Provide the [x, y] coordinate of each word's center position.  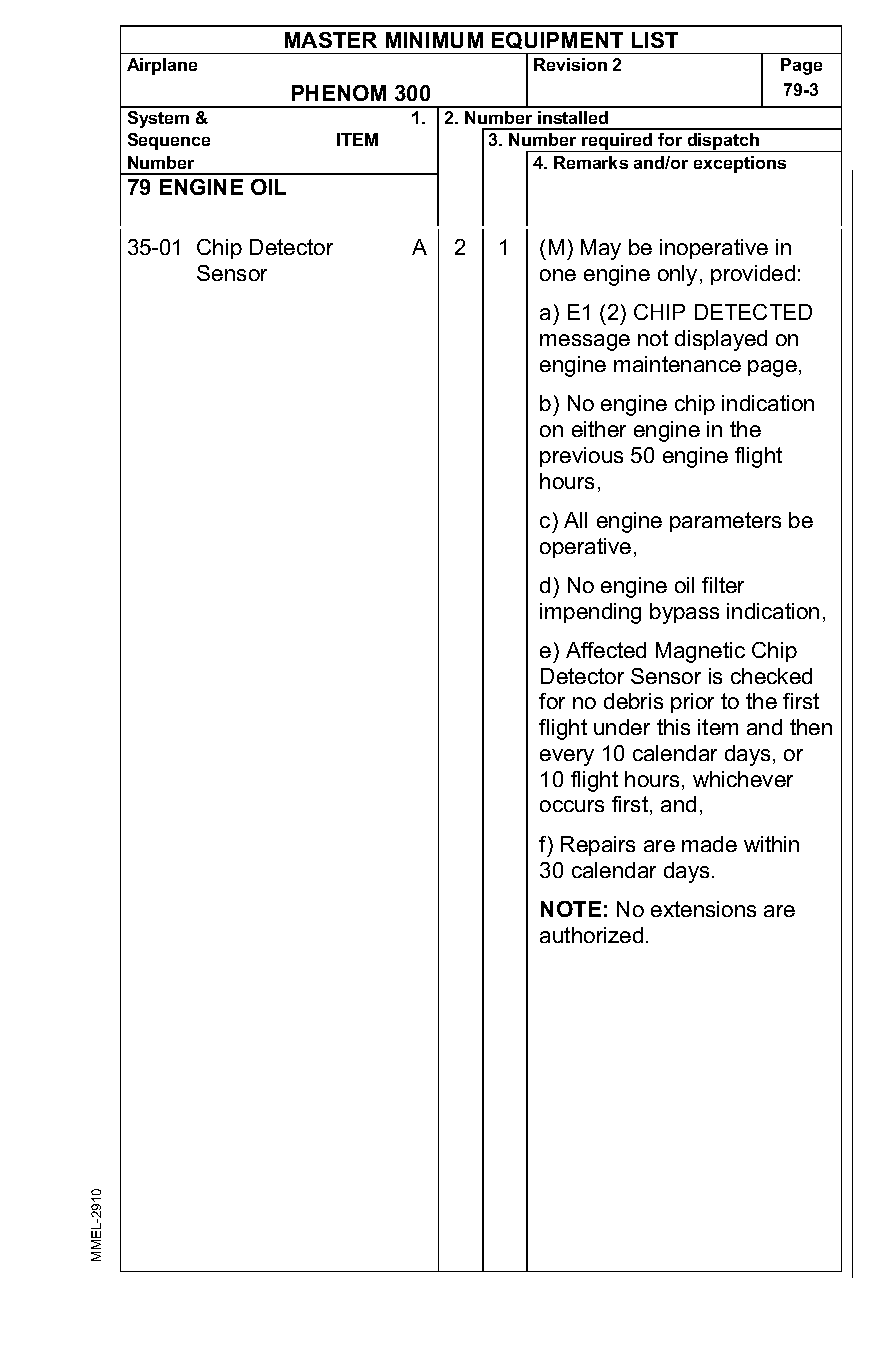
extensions [703, 909]
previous [581, 457]
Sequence [169, 141]
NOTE [571, 909]
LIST [655, 40]
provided [753, 275]
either [599, 429]
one [558, 275]
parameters [725, 522]
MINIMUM [434, 40]
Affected [606, 650]
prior [692, 703]
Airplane [162, 66]
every [567, 757]
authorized [591, 935]
